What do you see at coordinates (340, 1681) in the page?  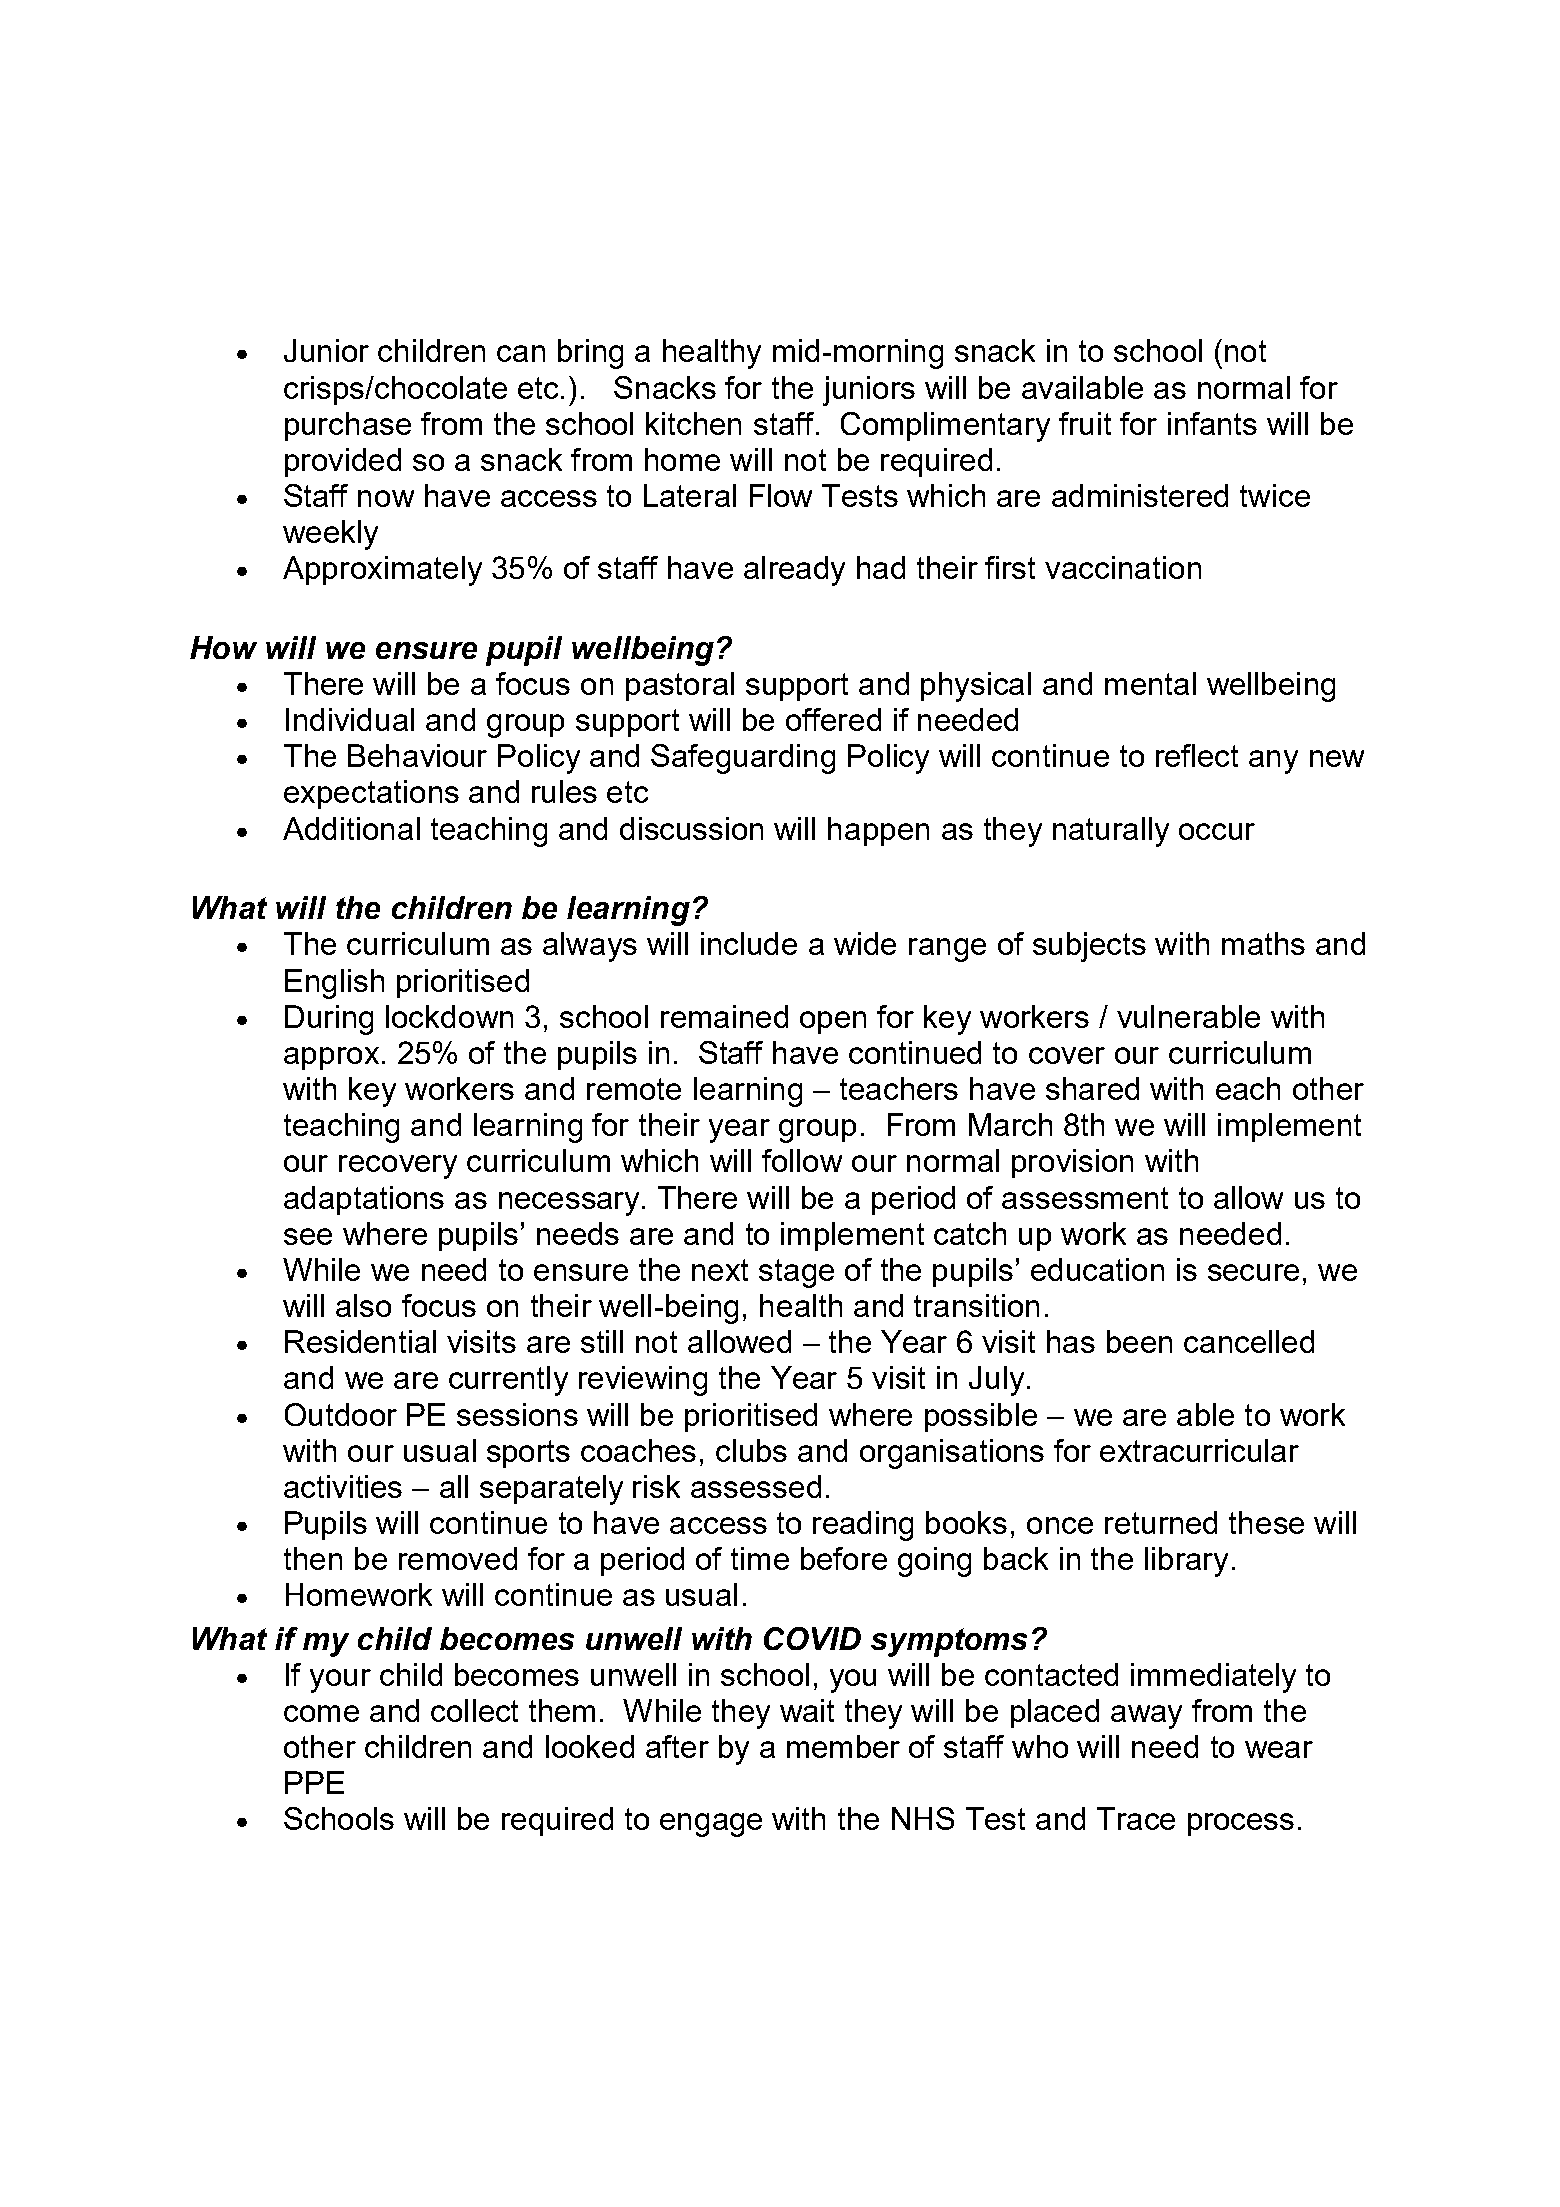 I see `your` at bounding box center [340, 1681].
